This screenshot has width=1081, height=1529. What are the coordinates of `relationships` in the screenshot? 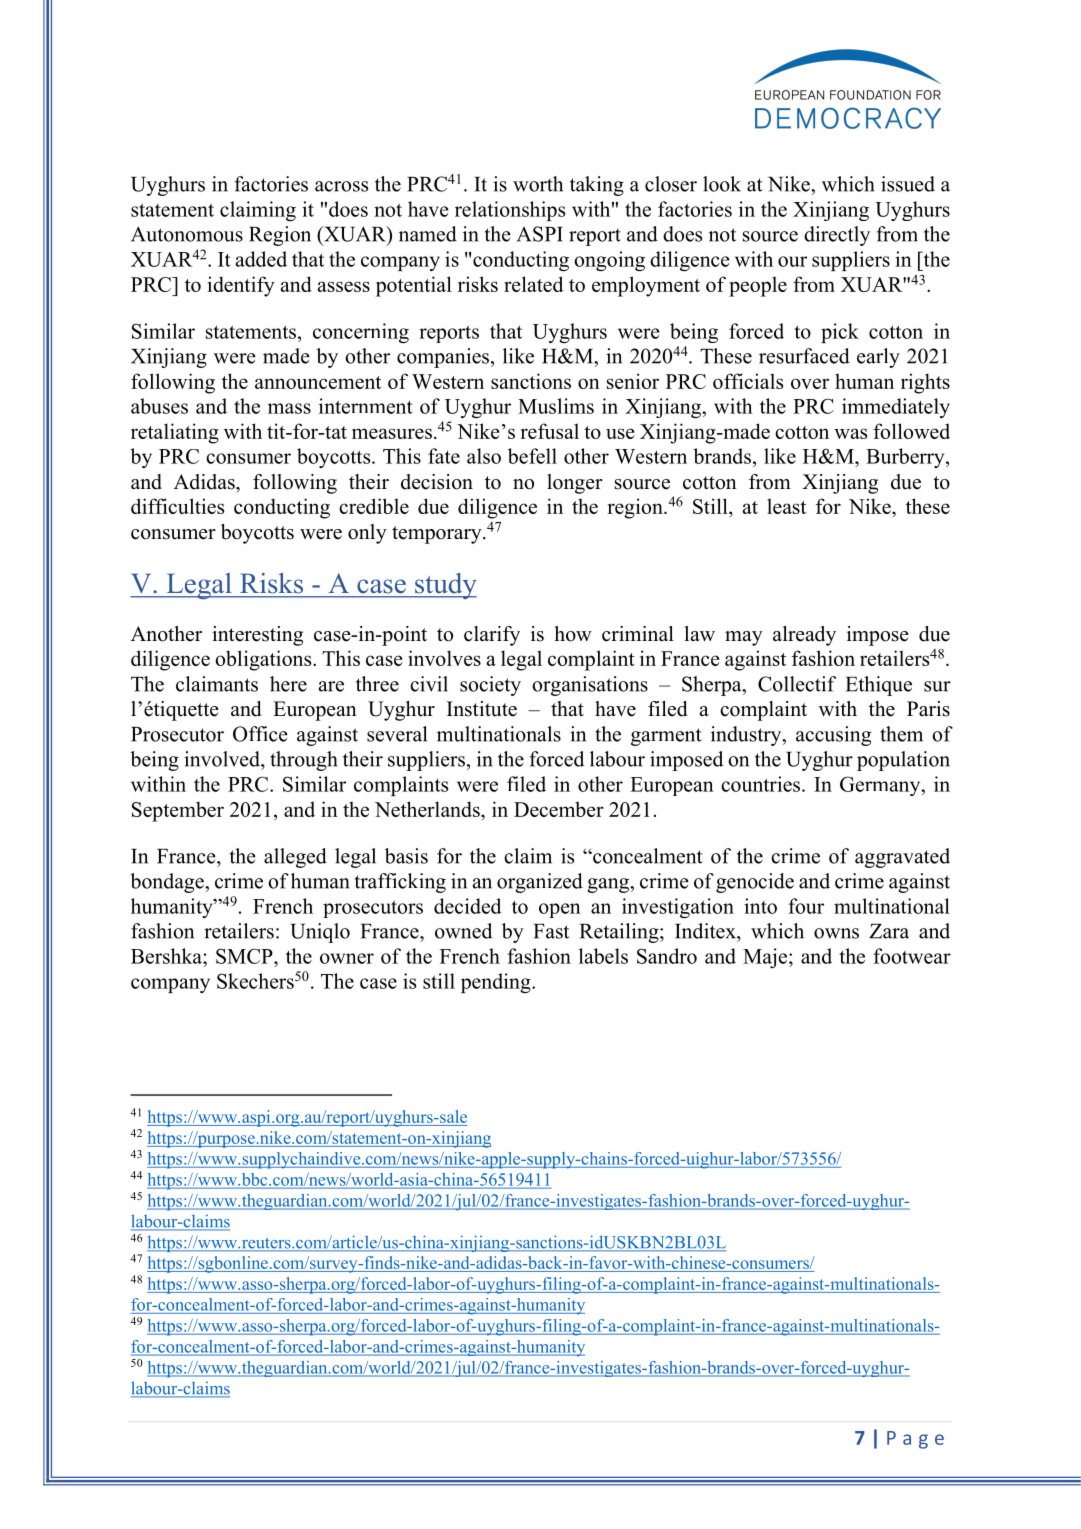 It's located at (510, 211).
